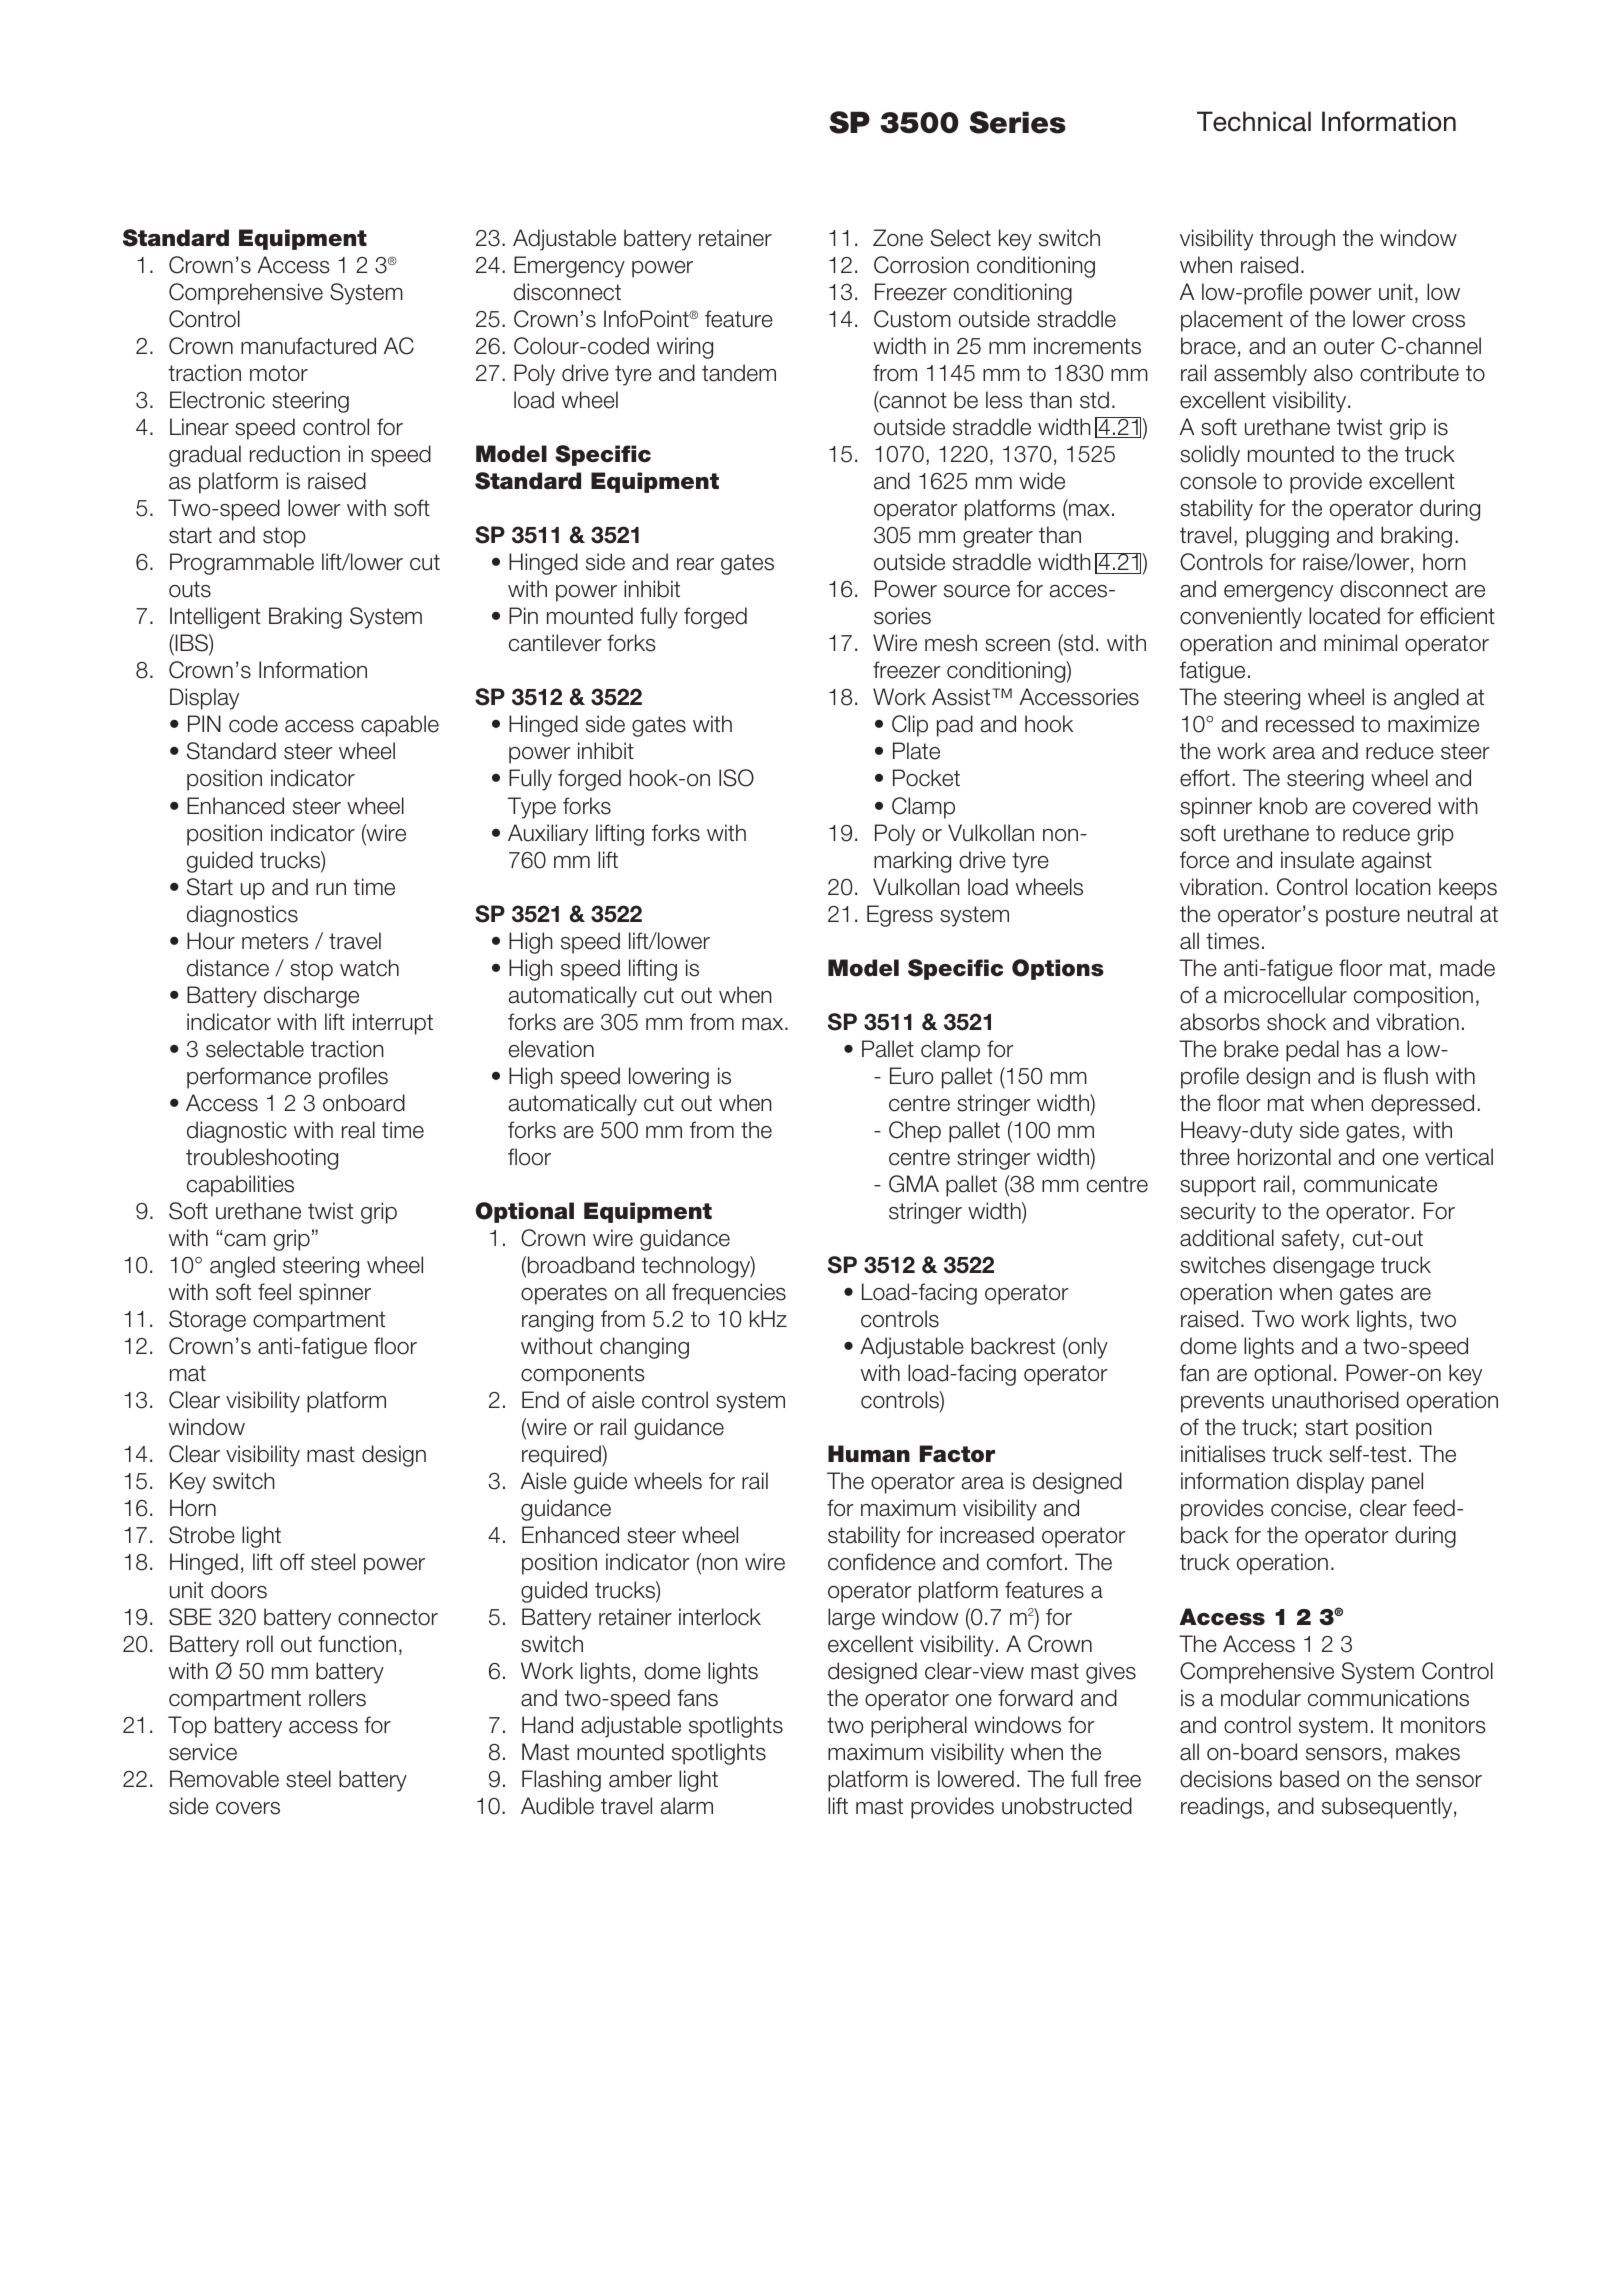 This document has height=2276, width=1609. Describe the element at coordinates (274, 1292) in the document. I see `feel` at that location.
